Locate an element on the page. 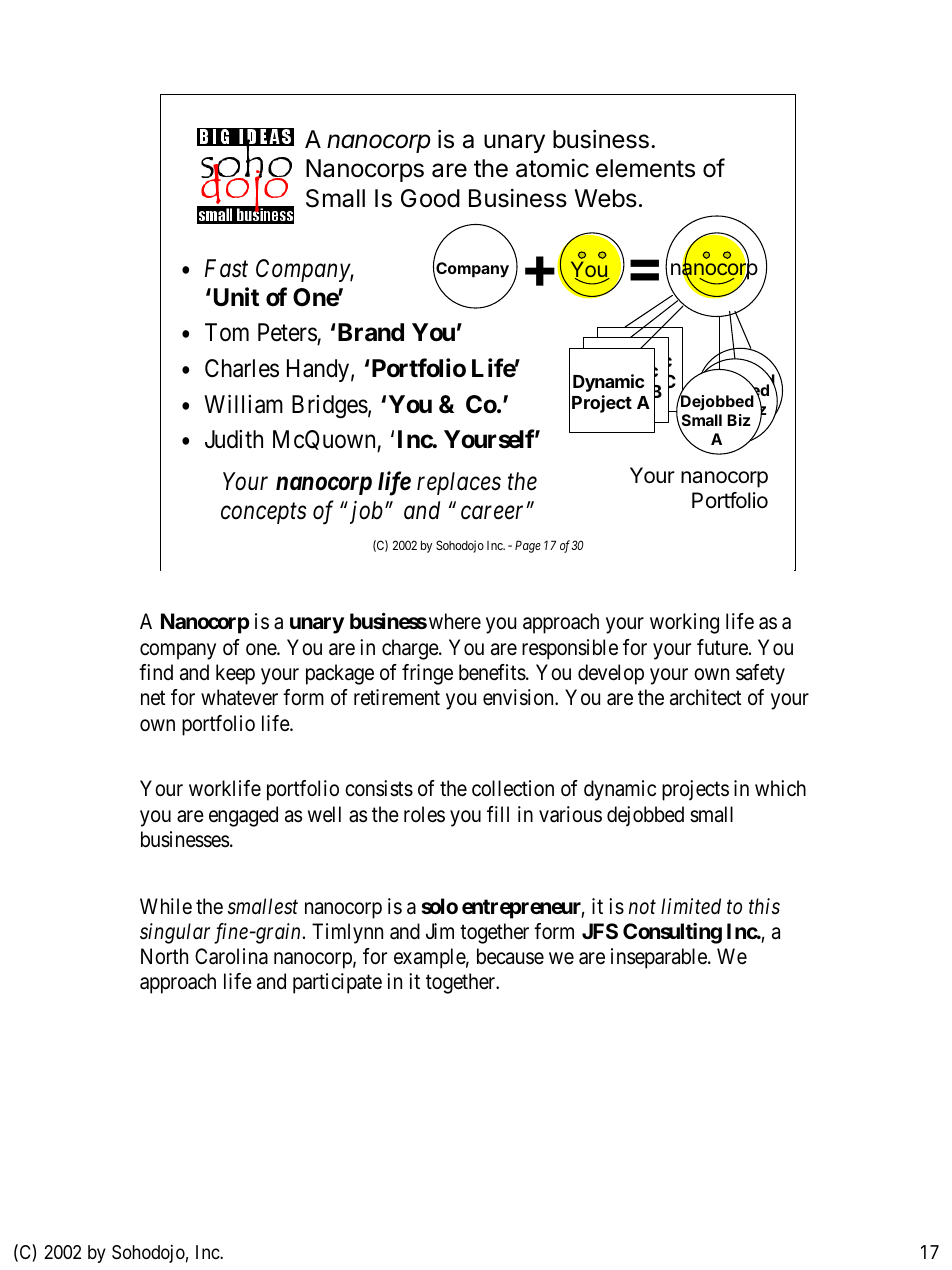 The image size is (952, 1270). elements is located at coordinates (645, 168).
